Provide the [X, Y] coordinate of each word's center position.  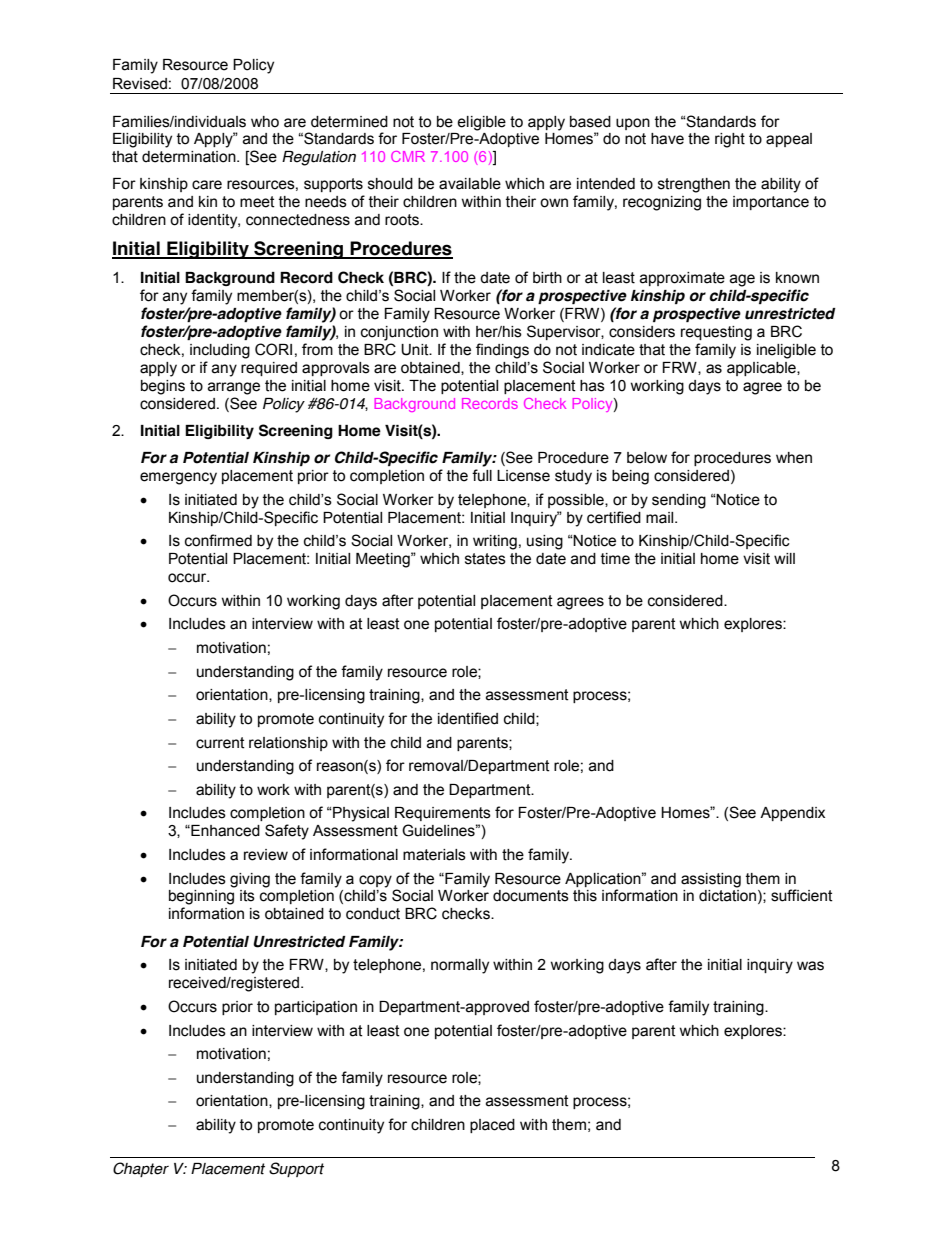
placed [492, 1126]
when [794, 458]
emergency [178, 478]
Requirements [443, 814]
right [730, 140]
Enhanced [224, 831]
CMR [408, 156]
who [265, 122]
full [482, 475]
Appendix [792, 814]
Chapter [141, 1169]
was [810, 966]
